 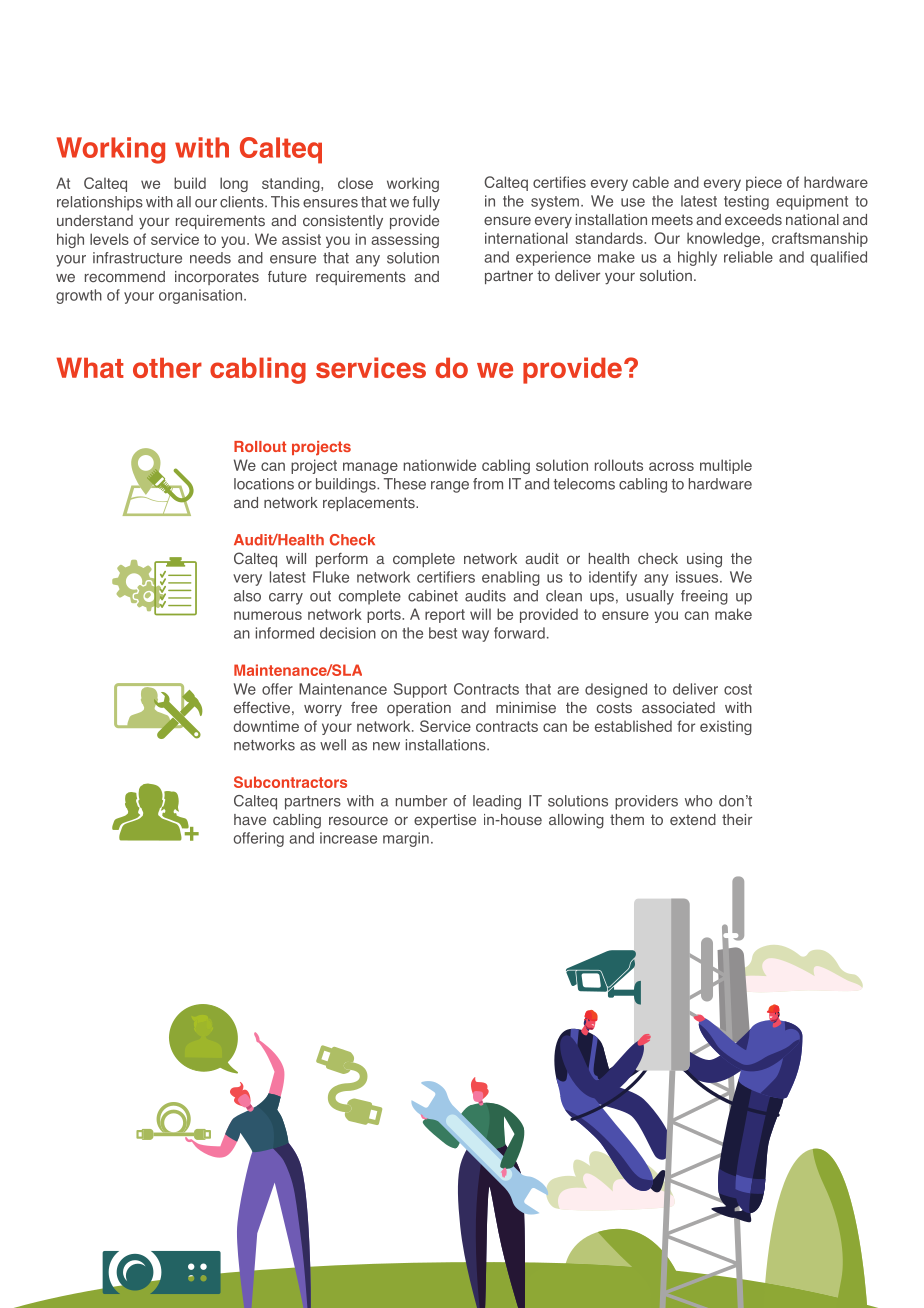 What do you see at coordinates (167, 368) in the document?
I see `other` at bounding box center [167, 368].
